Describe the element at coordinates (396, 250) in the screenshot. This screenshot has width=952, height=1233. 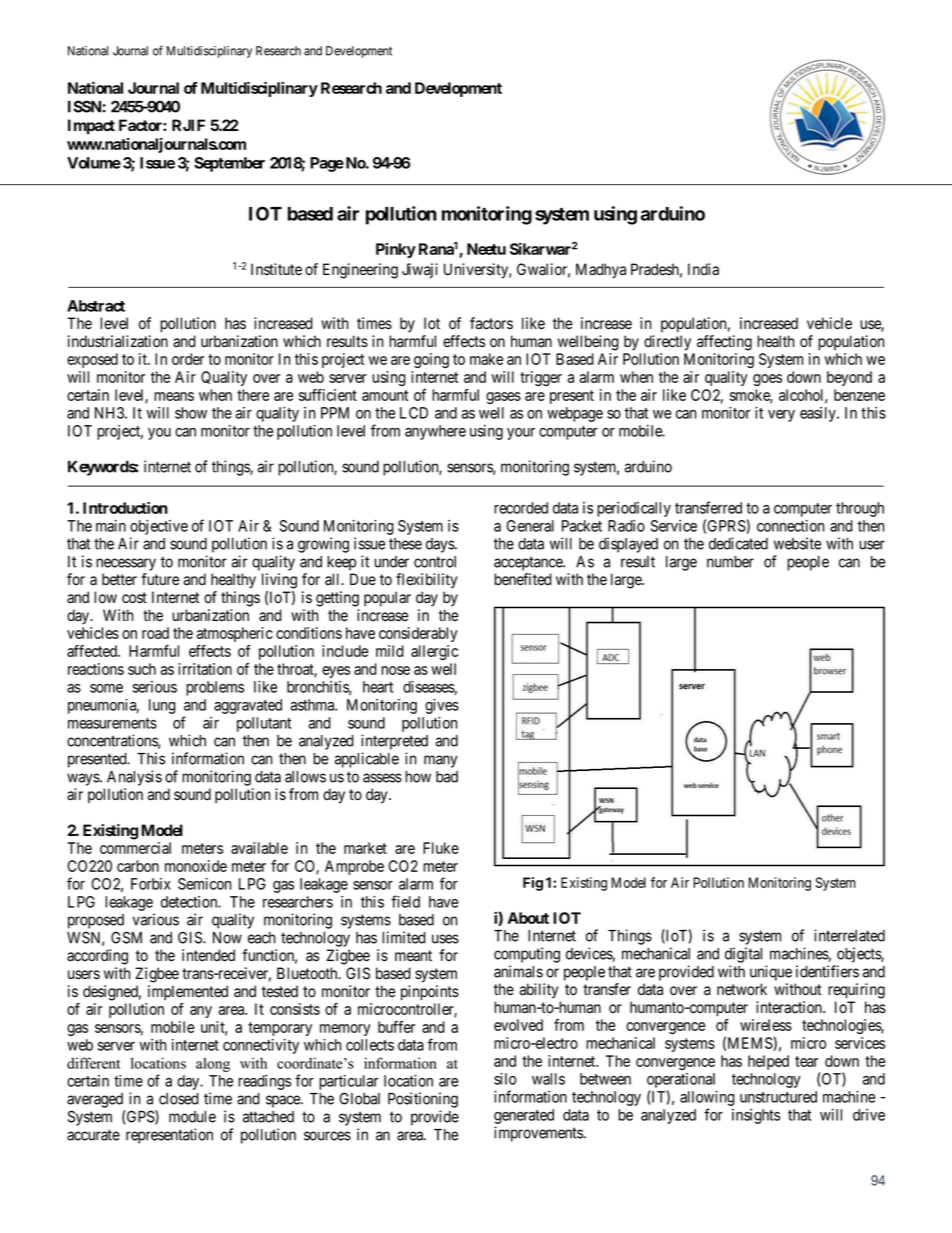
I see `Pinky` at that location.
